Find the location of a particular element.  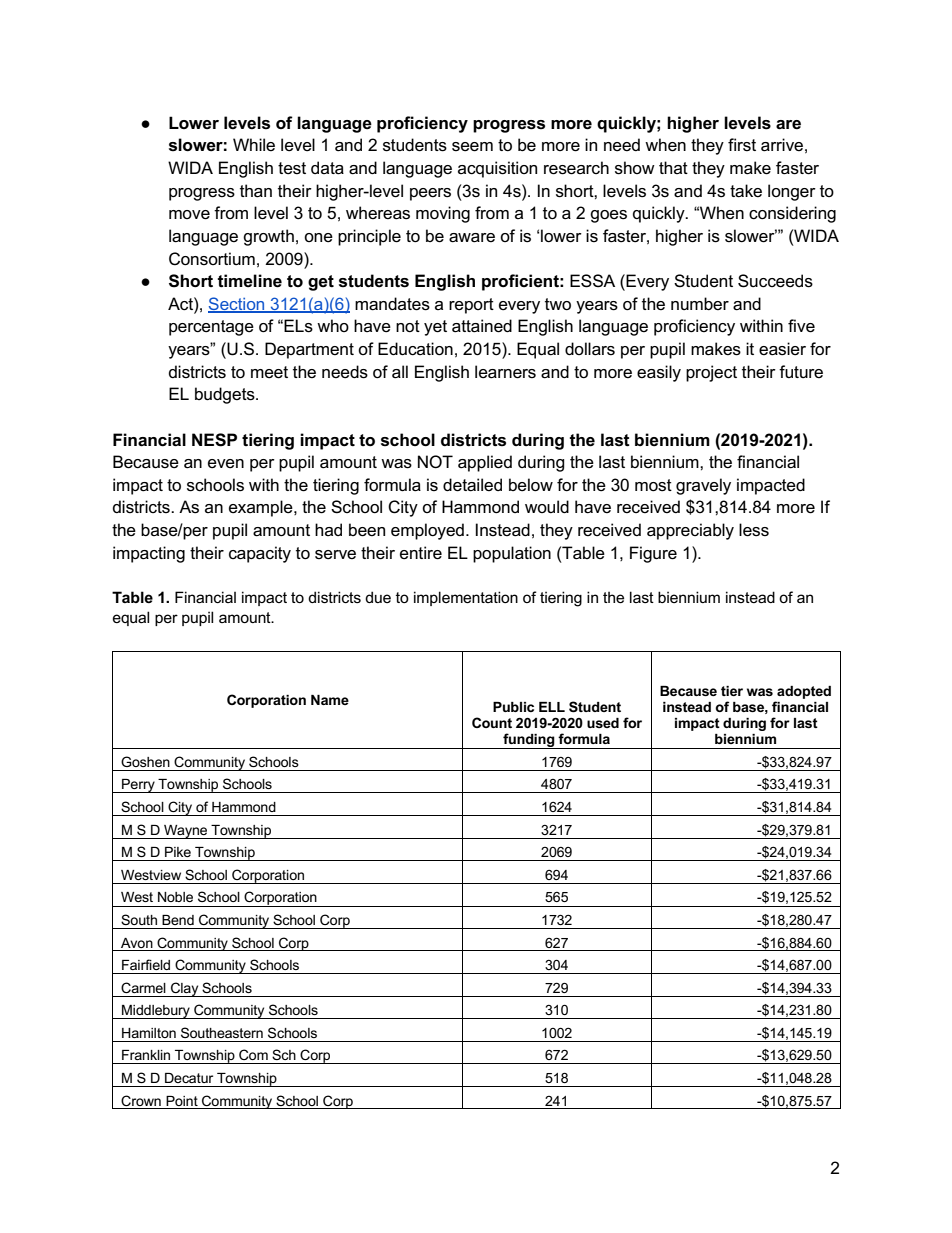

Figure is located at coordinates (653, 554).
